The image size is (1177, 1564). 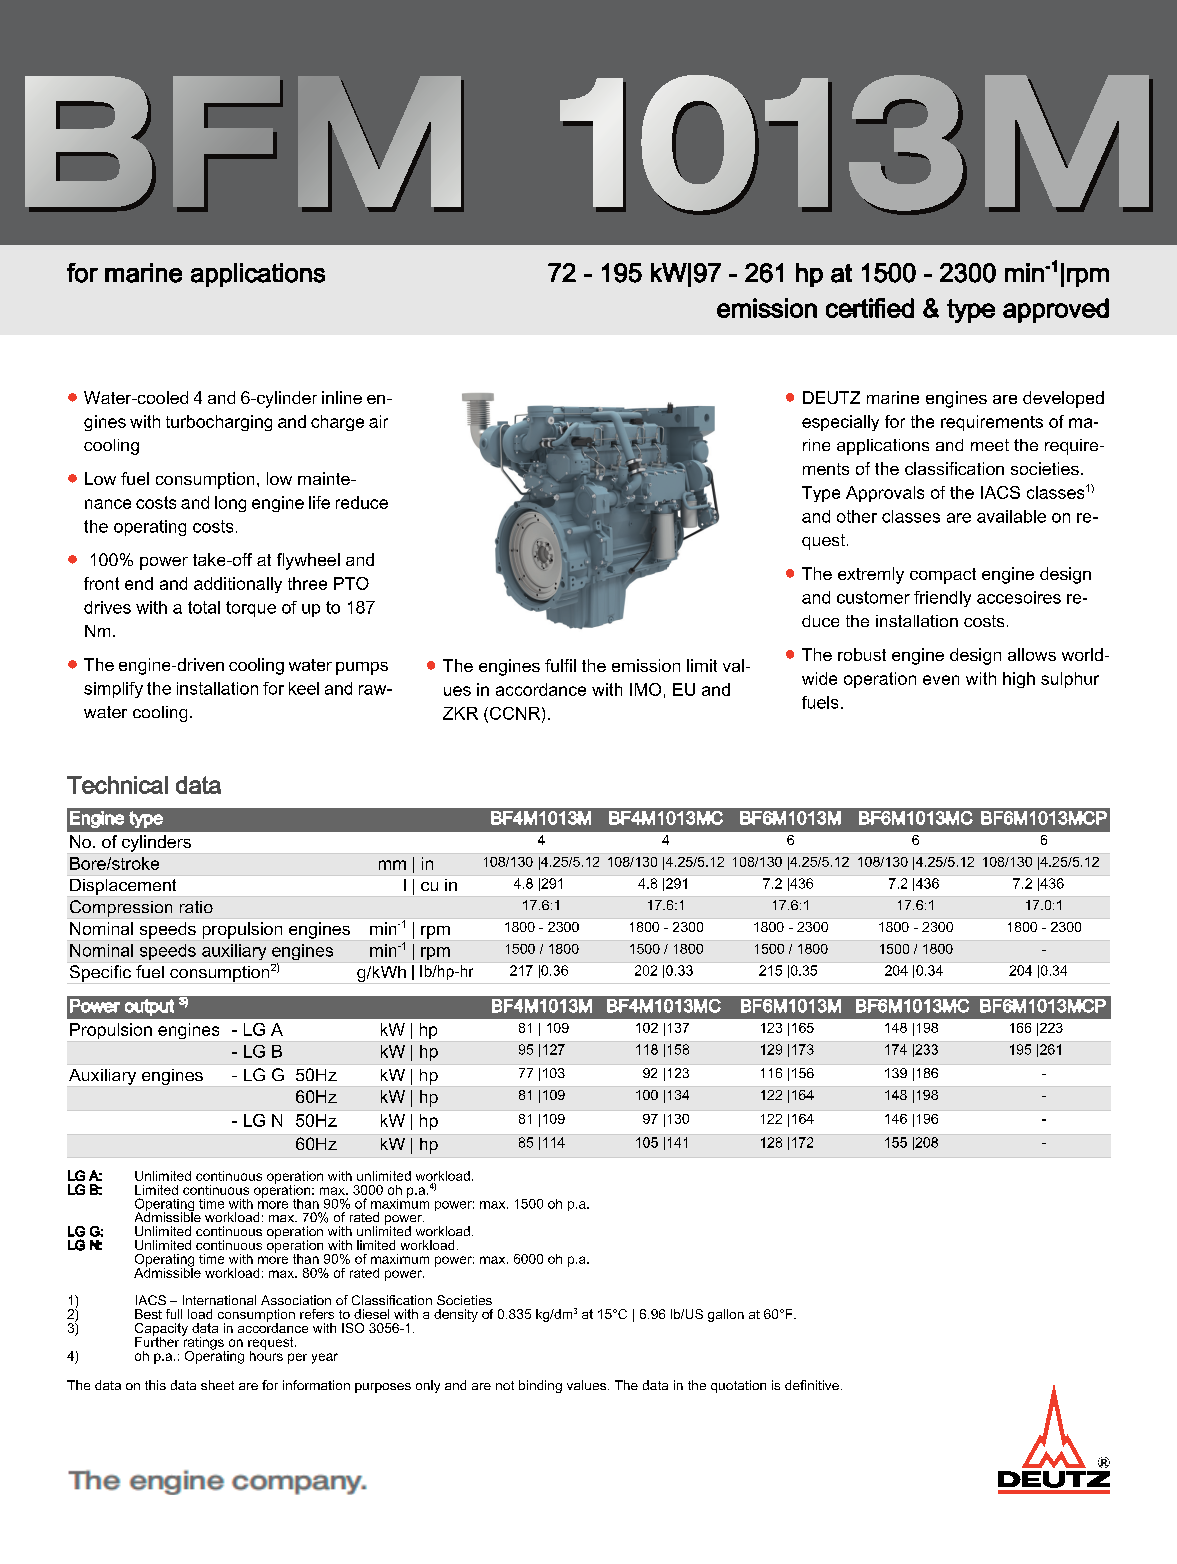 What do you see at coordinates (588, 1385) in the screenshot?
I see `values` at bounding box center [588, 1385].
